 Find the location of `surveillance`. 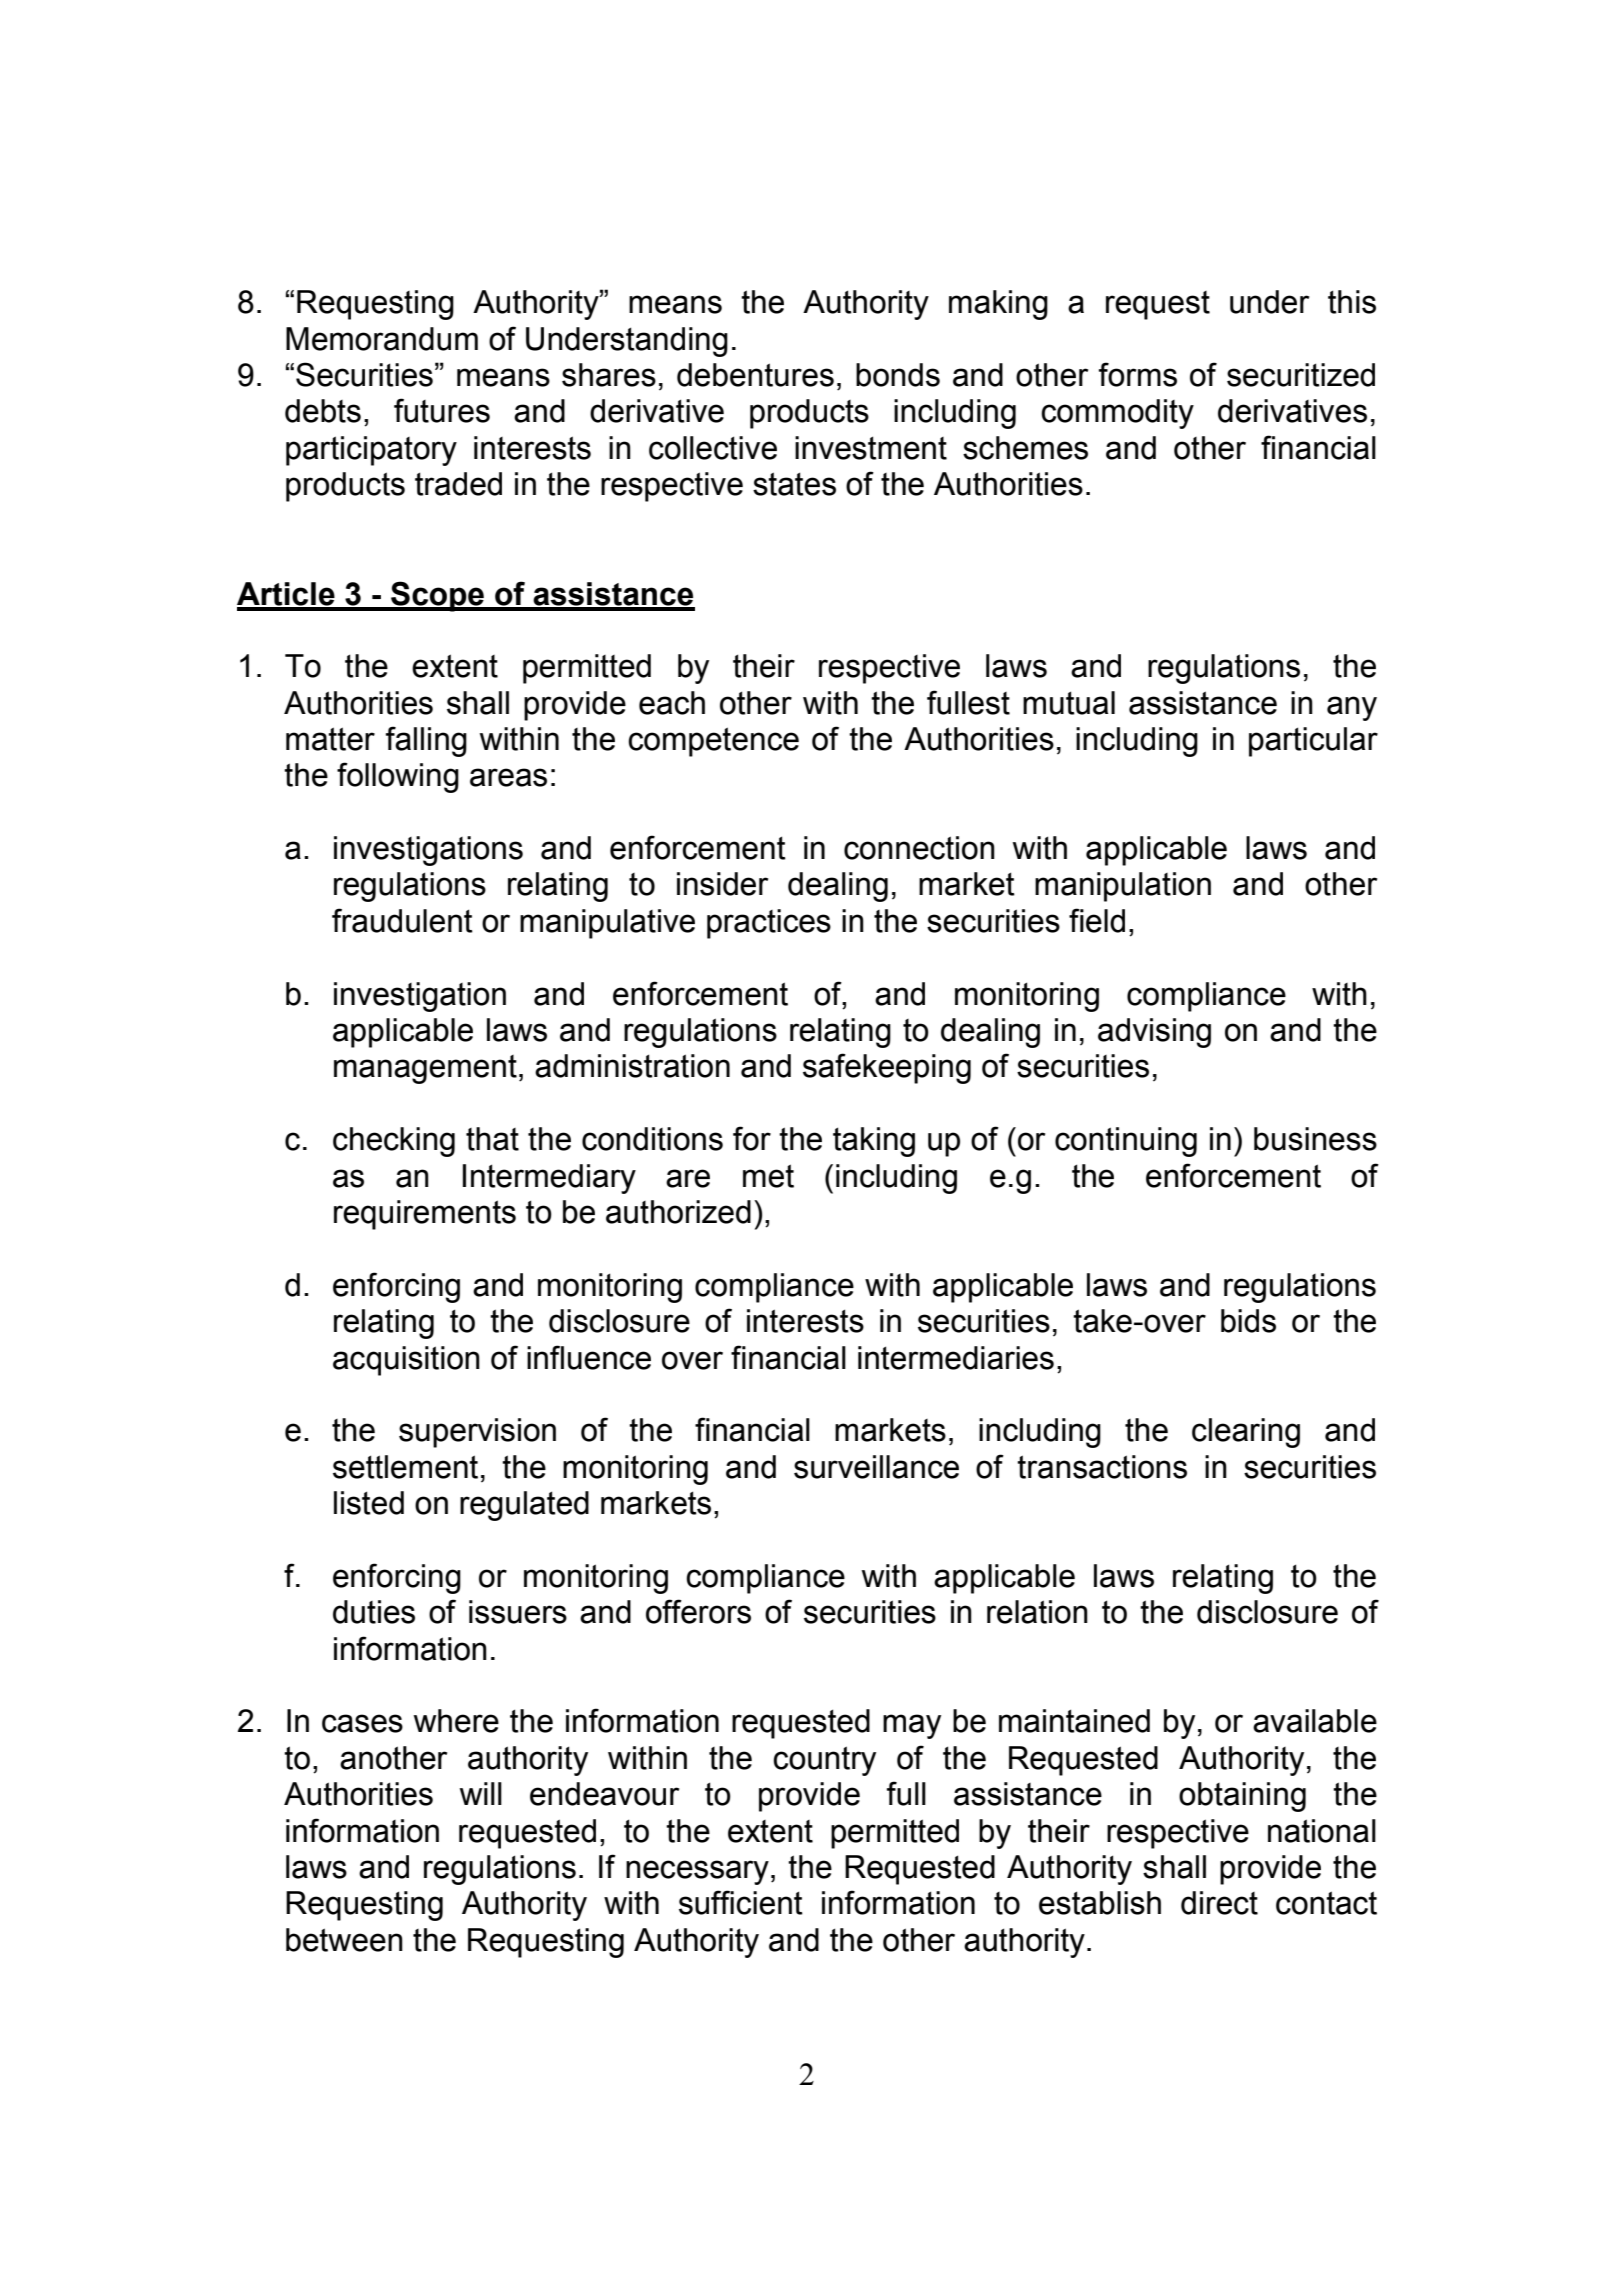

surveillance is located at coordinates (876, 1467).
